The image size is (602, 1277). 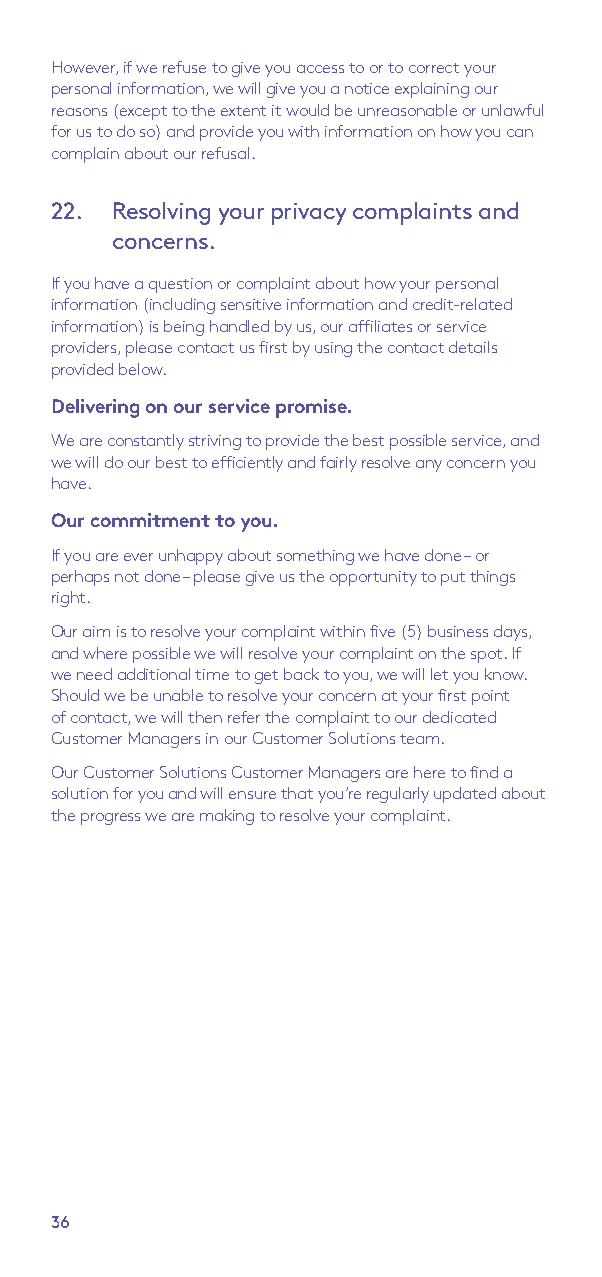 I want to click on except, so click(x=142, y=112).
